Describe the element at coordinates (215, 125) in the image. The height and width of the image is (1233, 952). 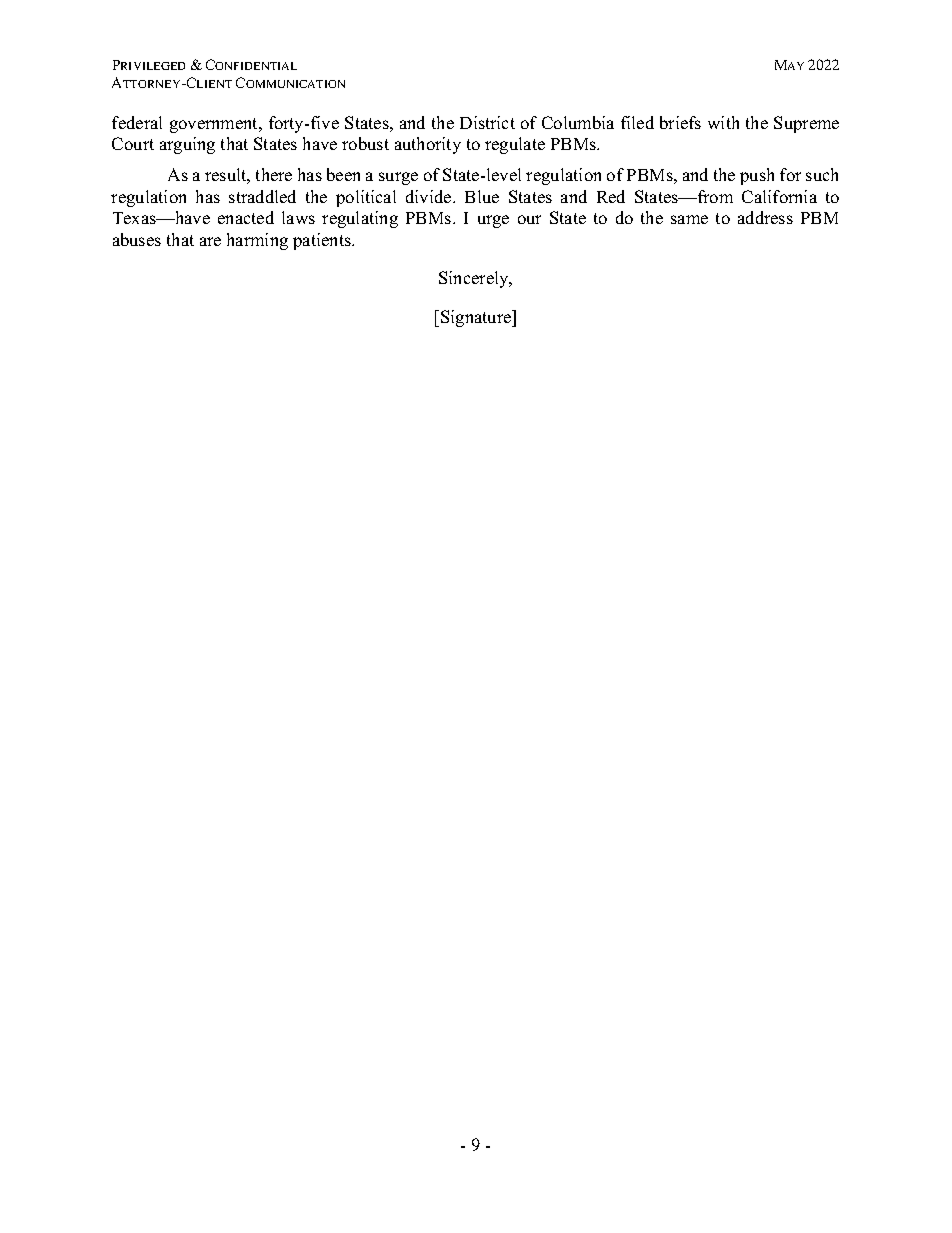
I see `government` at that location.
